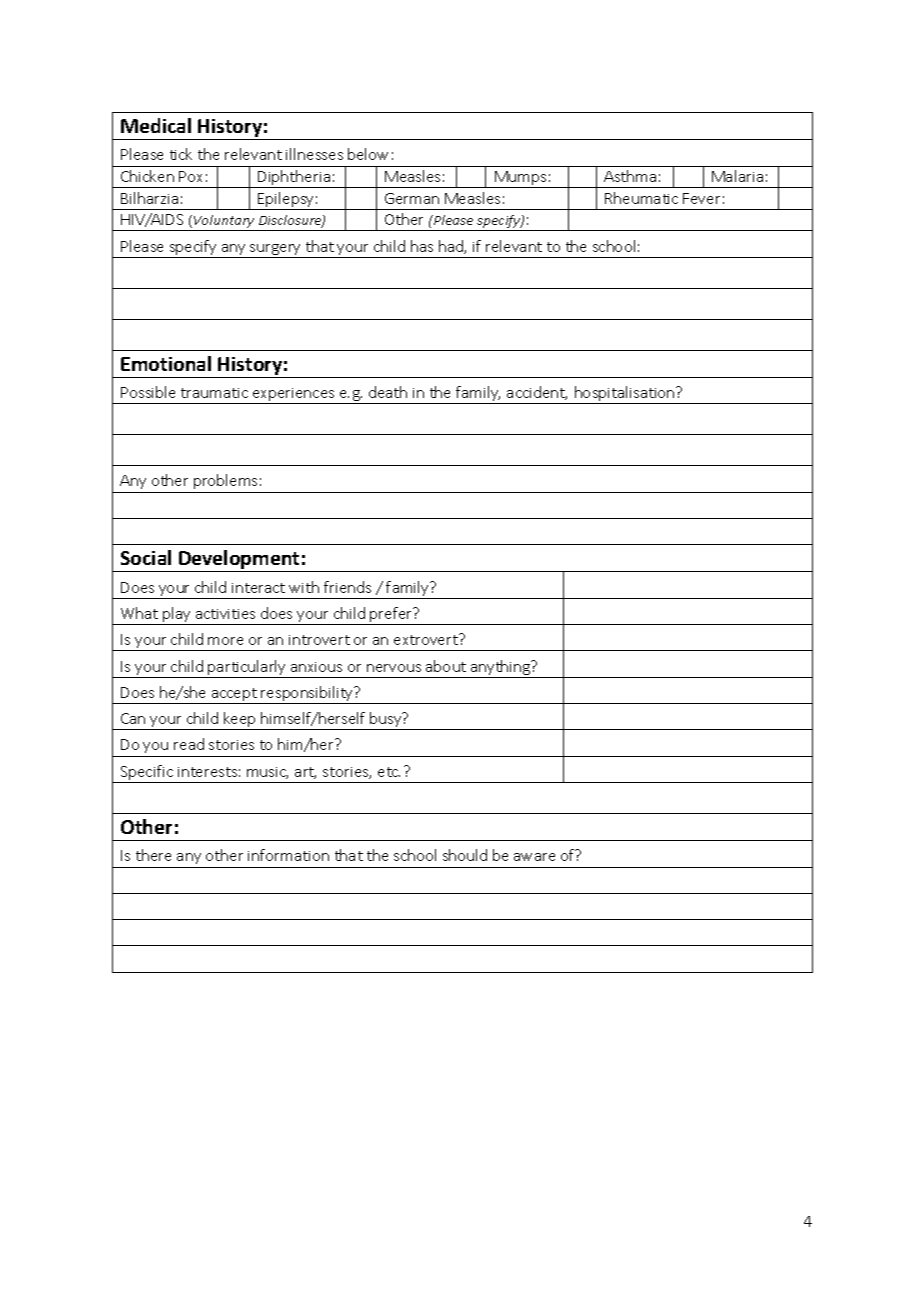 The image size is (924, 1308). Describe the element at coordinates (388, 392) in the screenshot. I see `death` at that location.
